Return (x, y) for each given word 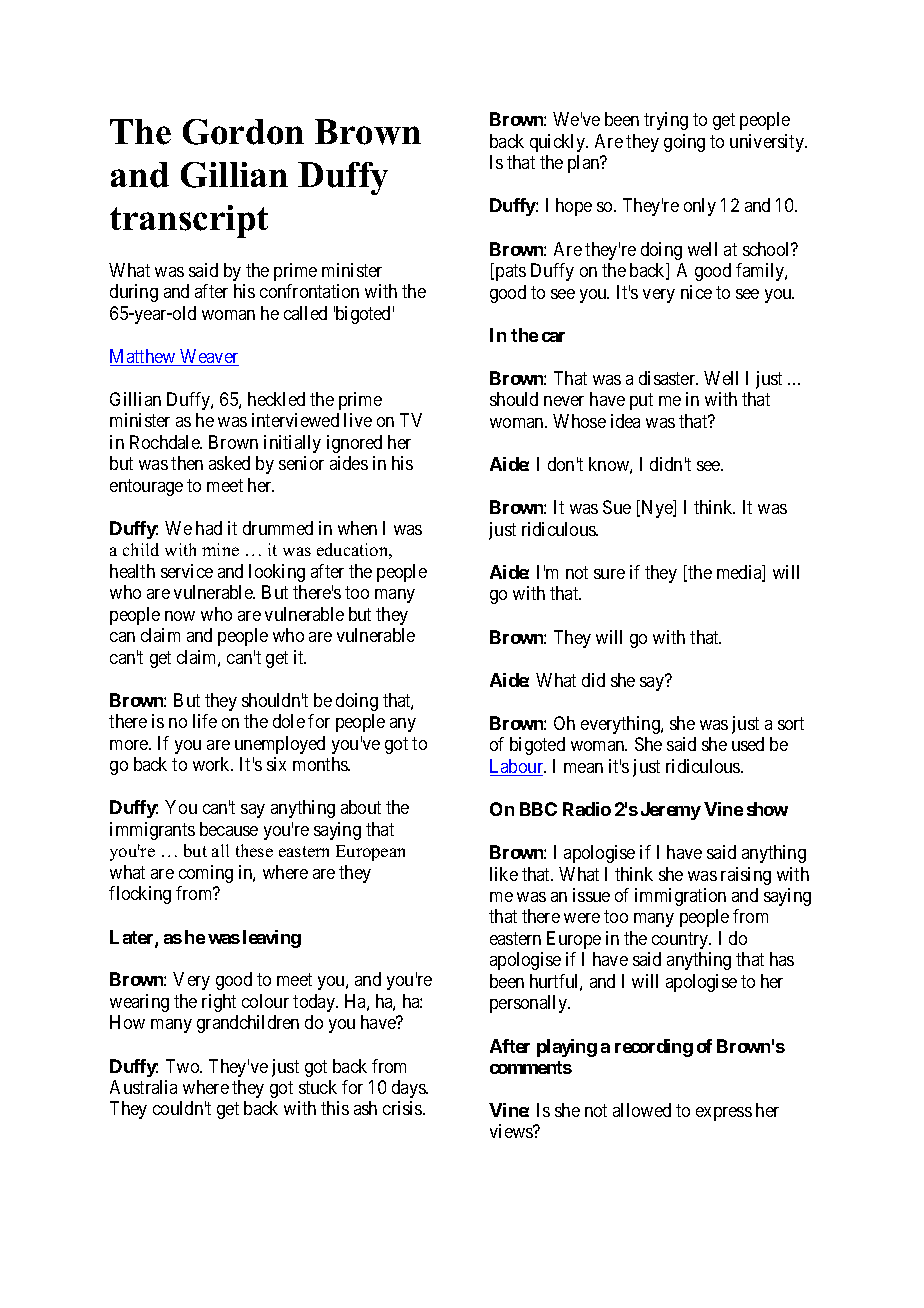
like (504, 874)
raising (746, 876)
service (187, 571)
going (684, 143)
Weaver (208, 357)
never (564, 401)
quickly (558, 143)
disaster (668, 378)
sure (609, 574)
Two (183, 1066)
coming (206, 874)
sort (791, 723)
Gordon (243, 132)
